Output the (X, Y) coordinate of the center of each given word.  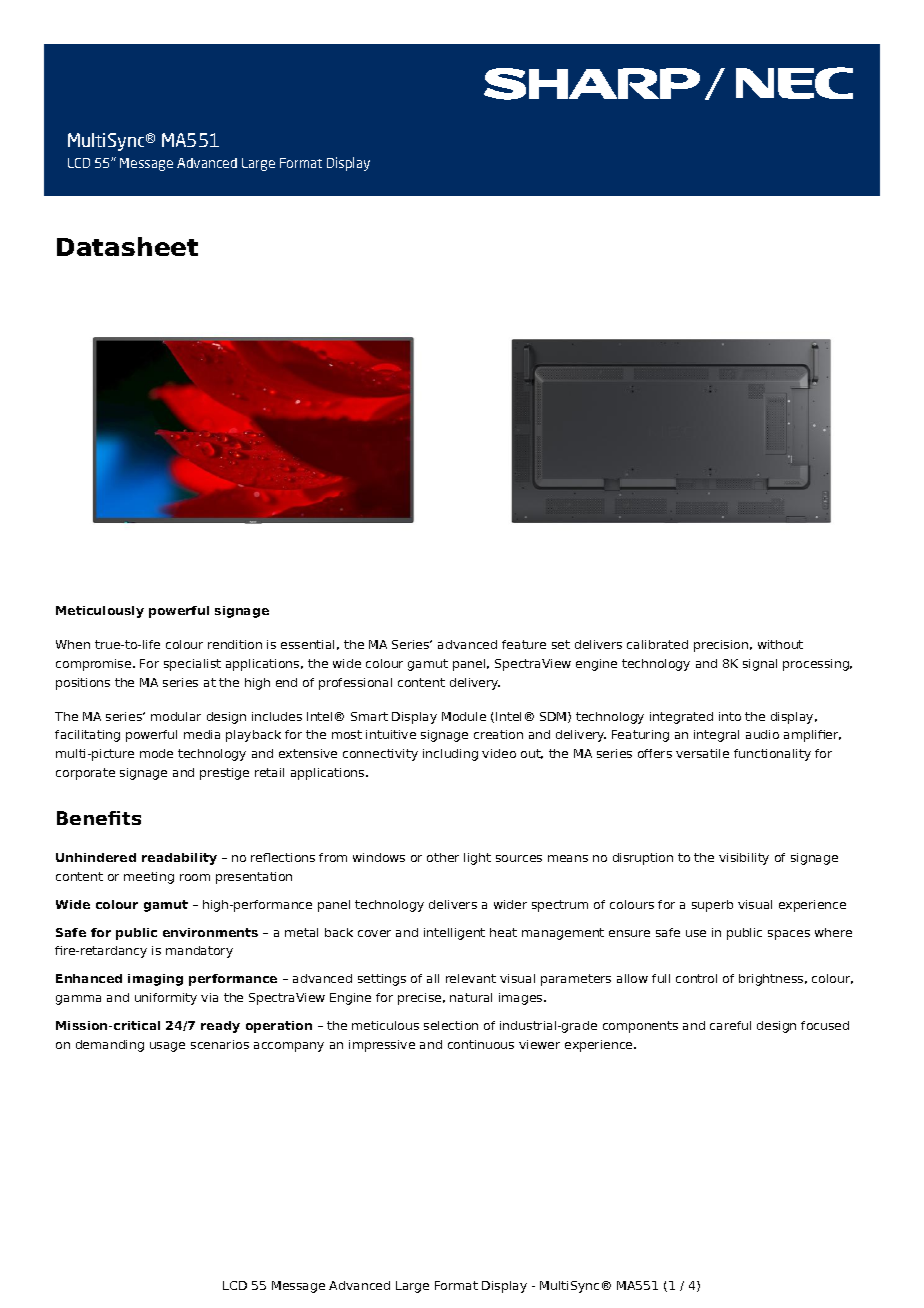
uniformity (166, 999)
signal (760, 665)
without (780, 644)
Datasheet (127, 246)
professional (355, 684)
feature (524, 644)
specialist (192, 665)
